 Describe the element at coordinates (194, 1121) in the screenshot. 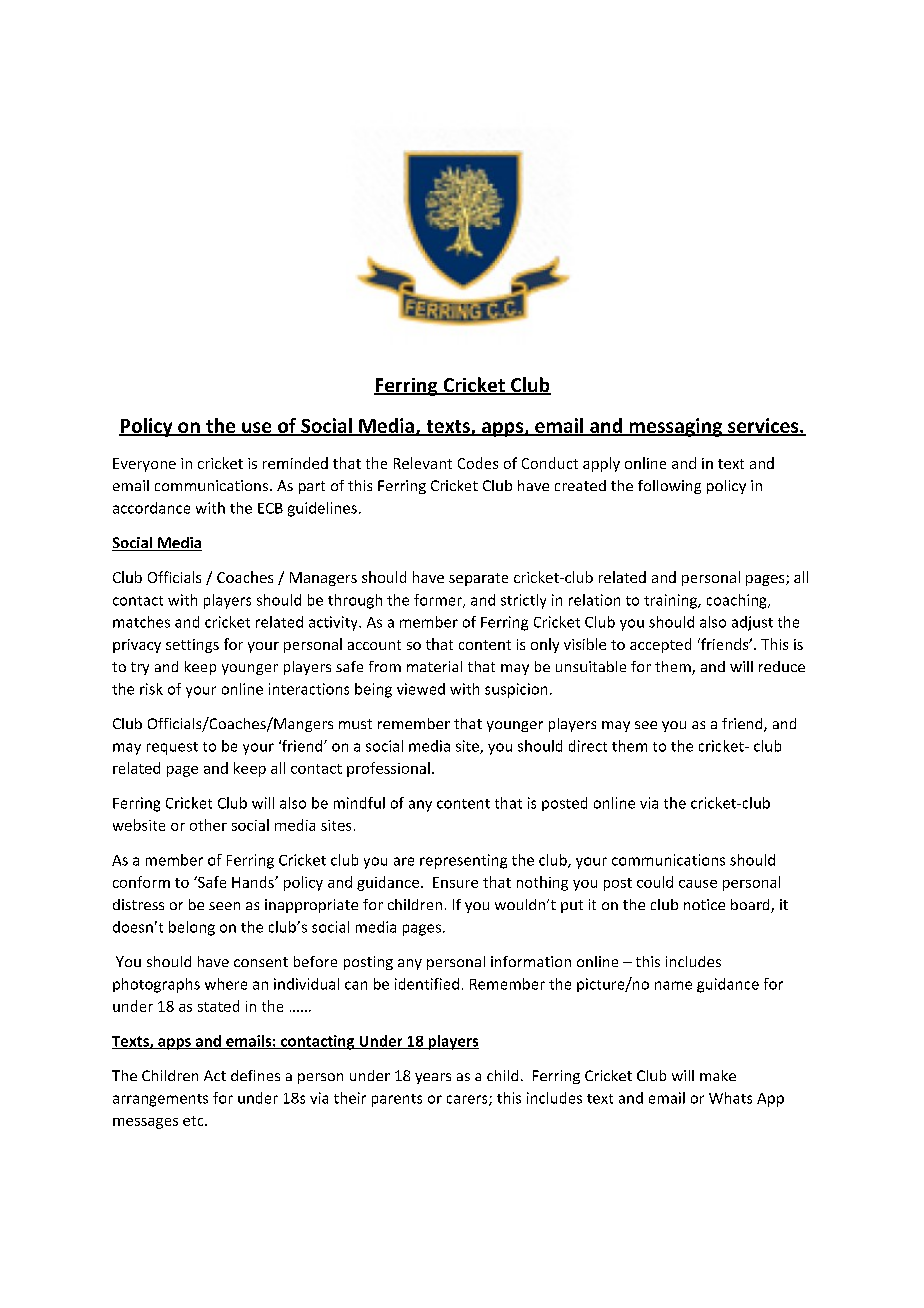

I see `etc` at that location.
